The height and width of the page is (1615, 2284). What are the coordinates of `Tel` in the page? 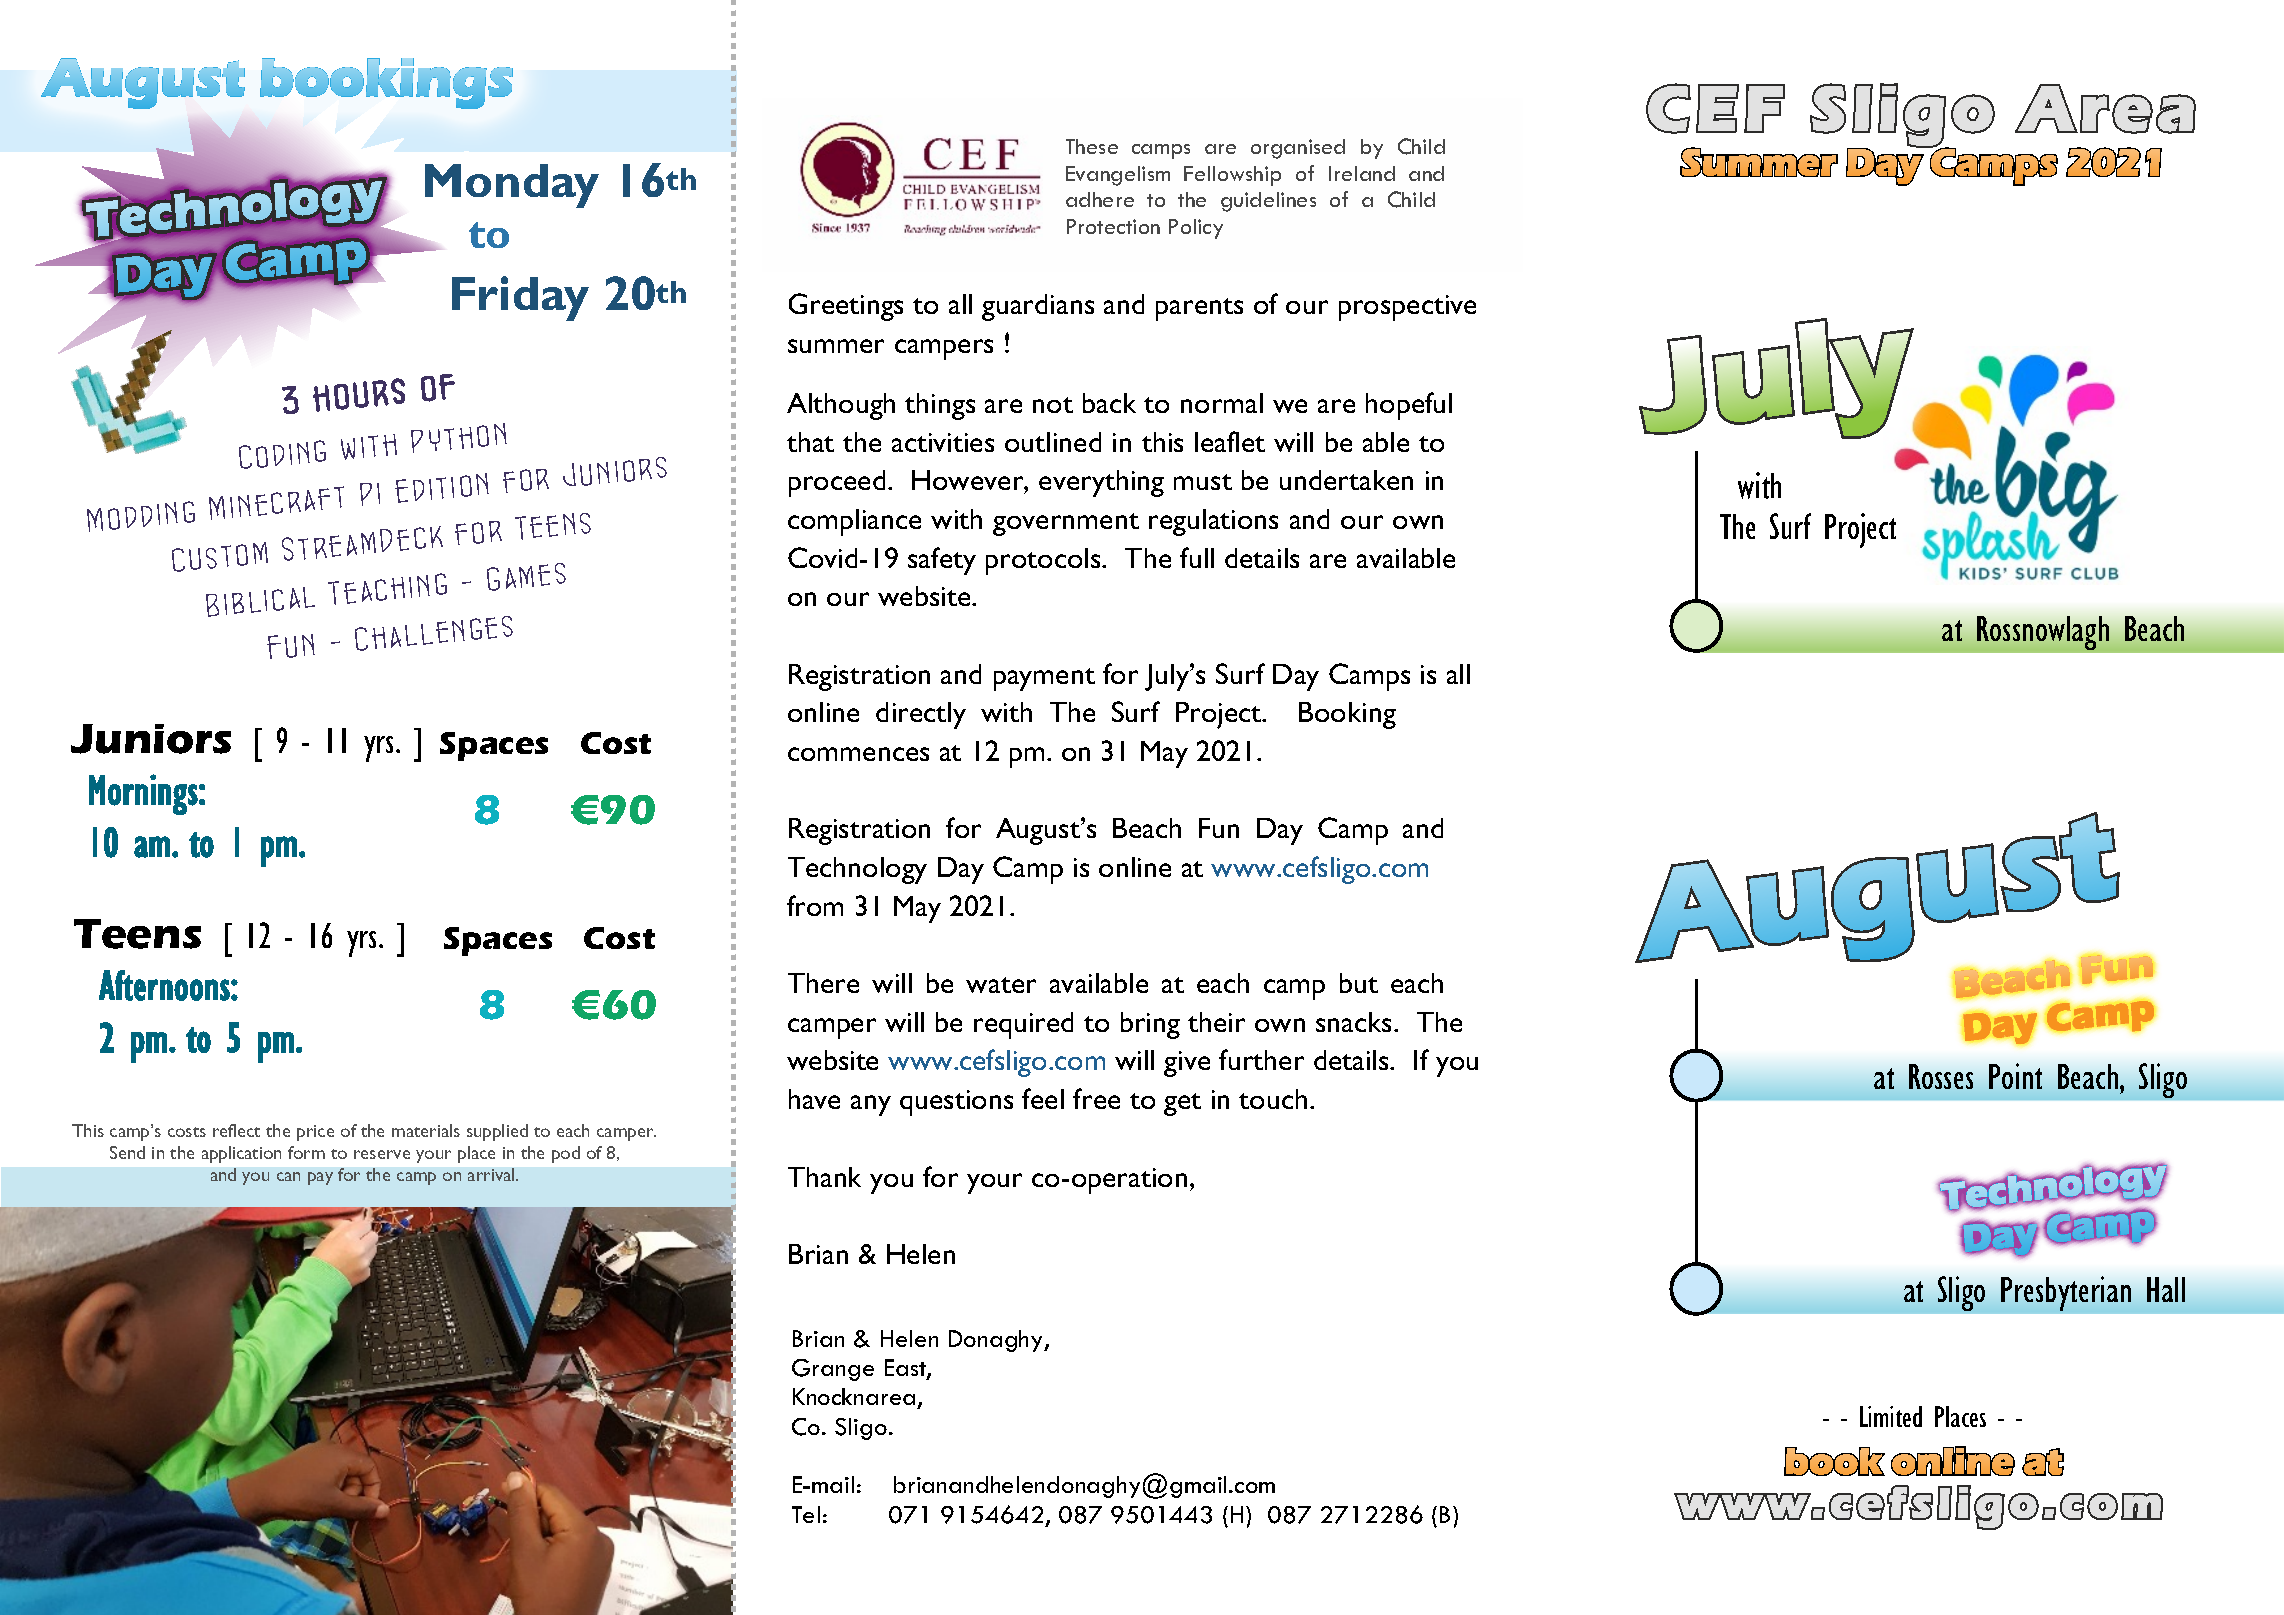 It's located at (806, 1514).
